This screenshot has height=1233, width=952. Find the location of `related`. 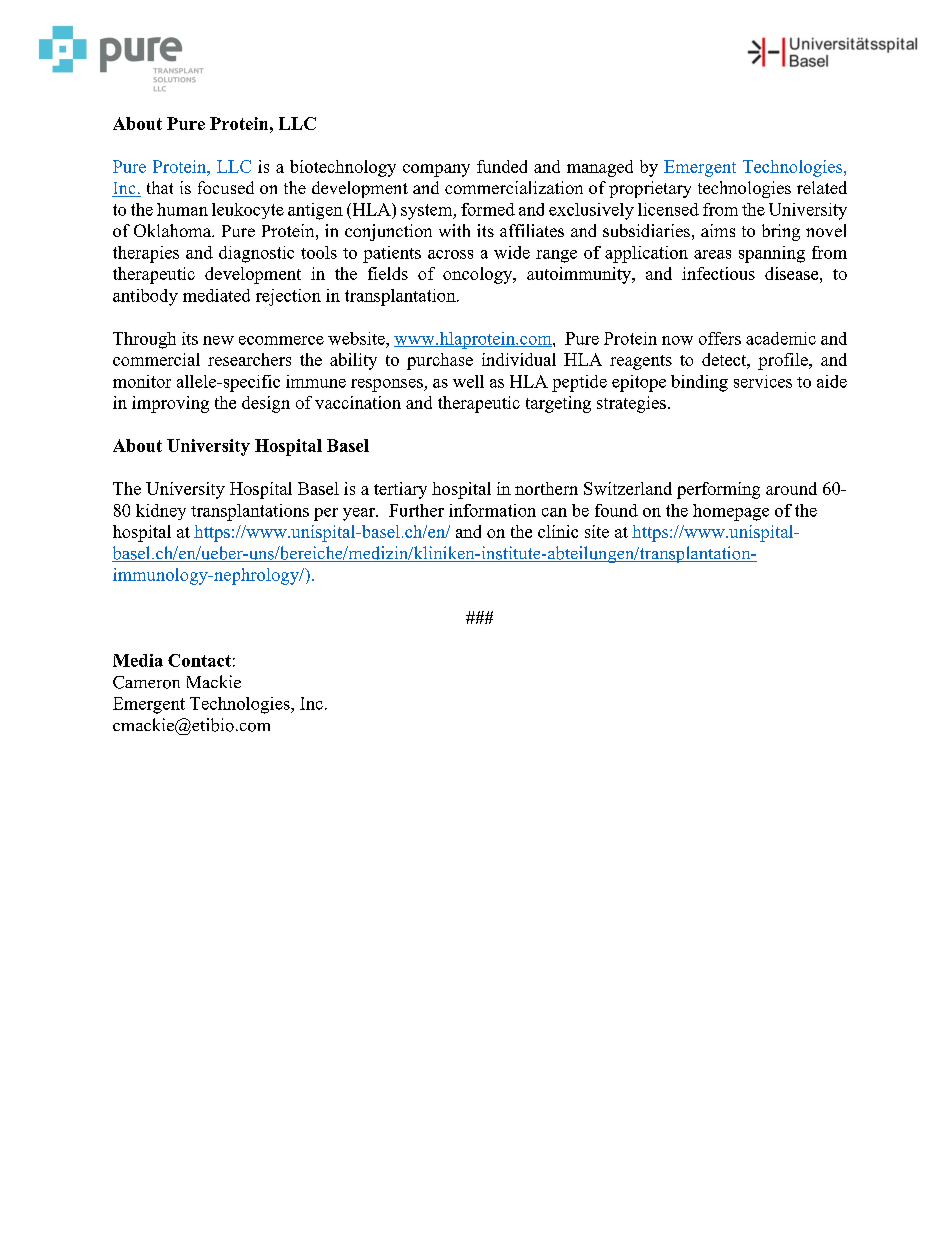

related is located at coordinates (822, 187).
